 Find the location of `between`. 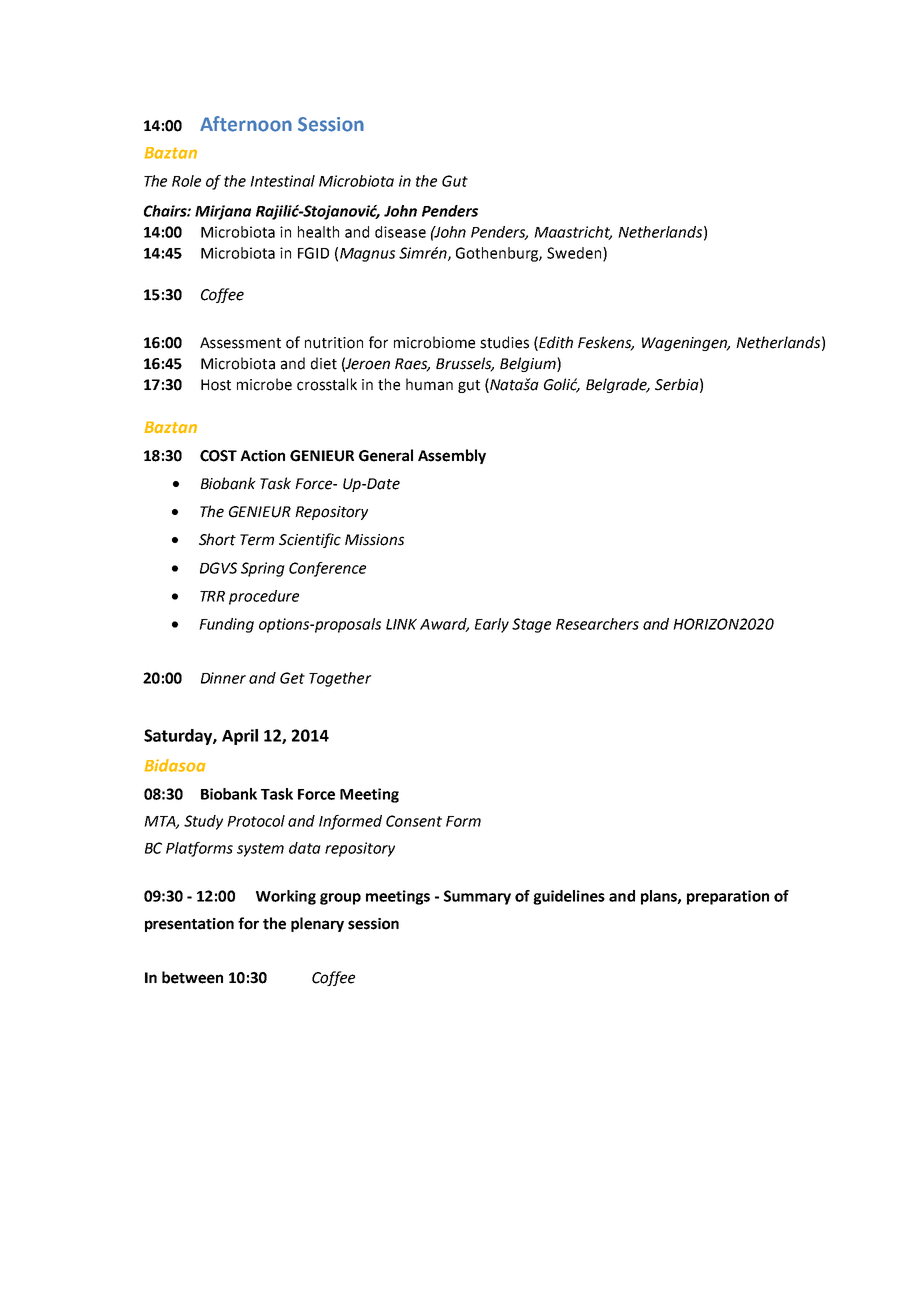

between is located at coordinates (192, 977).
